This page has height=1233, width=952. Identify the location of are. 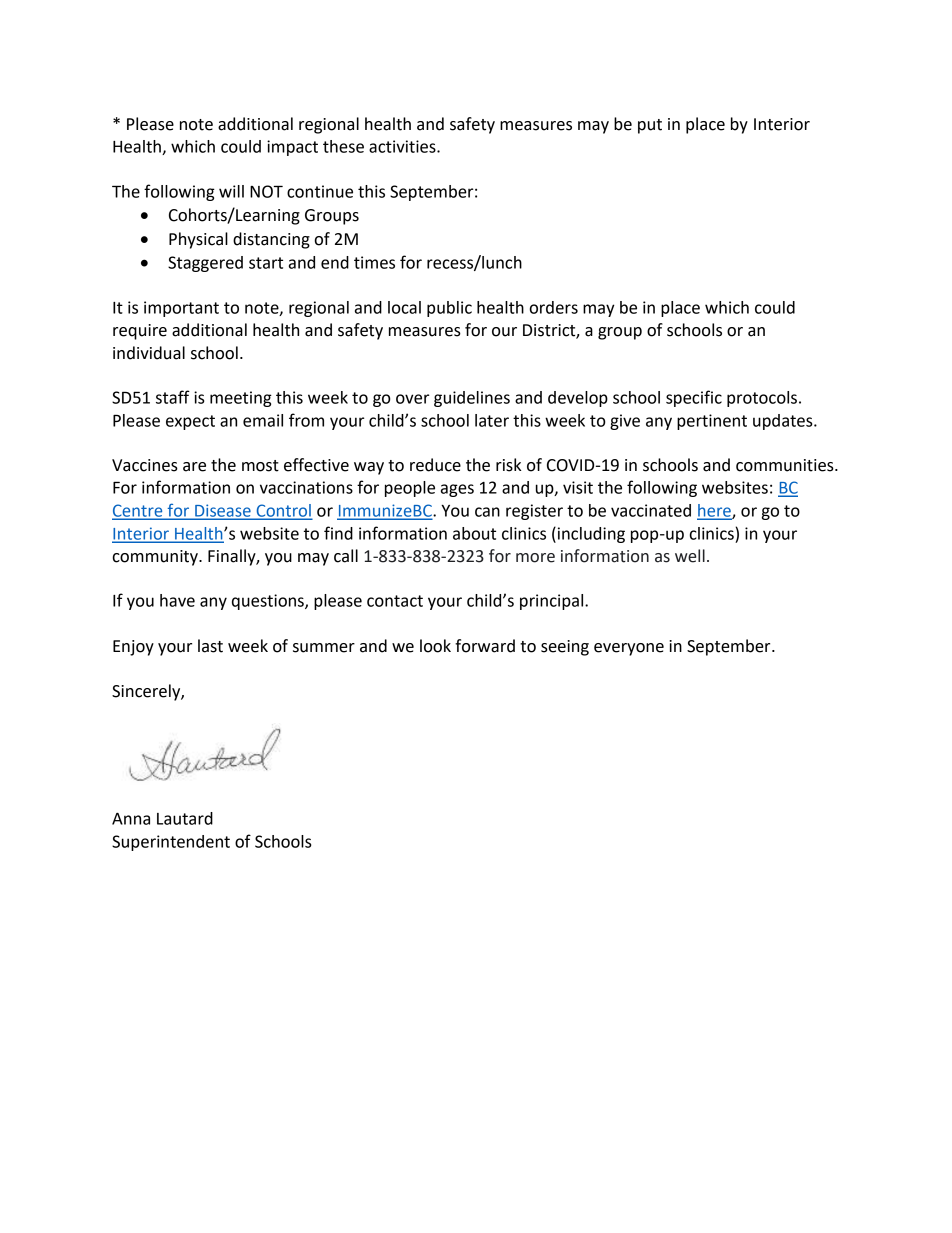
(194, 467).
